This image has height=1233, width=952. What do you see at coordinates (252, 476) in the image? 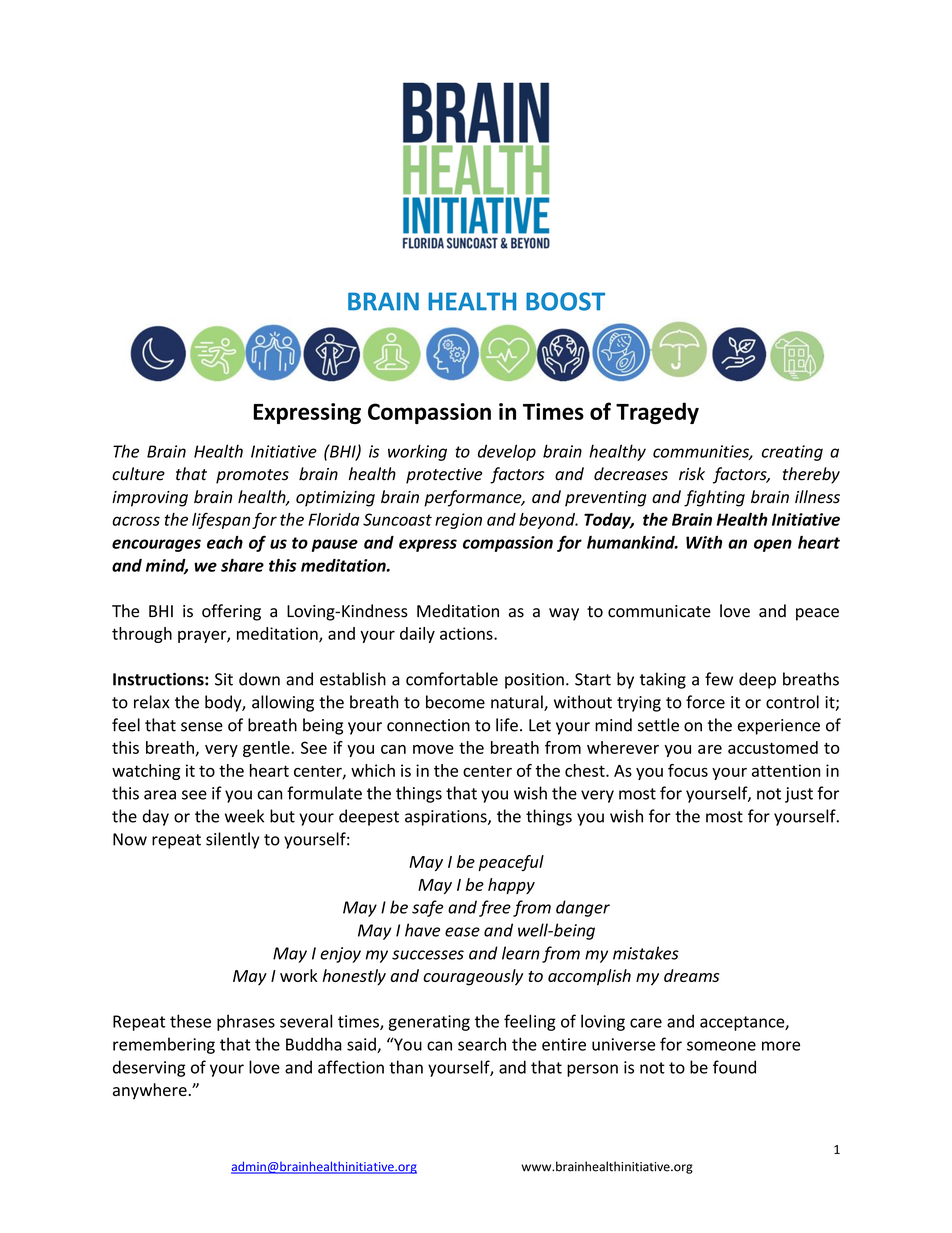
I see `promotes` at bounding box center [252, 476].
